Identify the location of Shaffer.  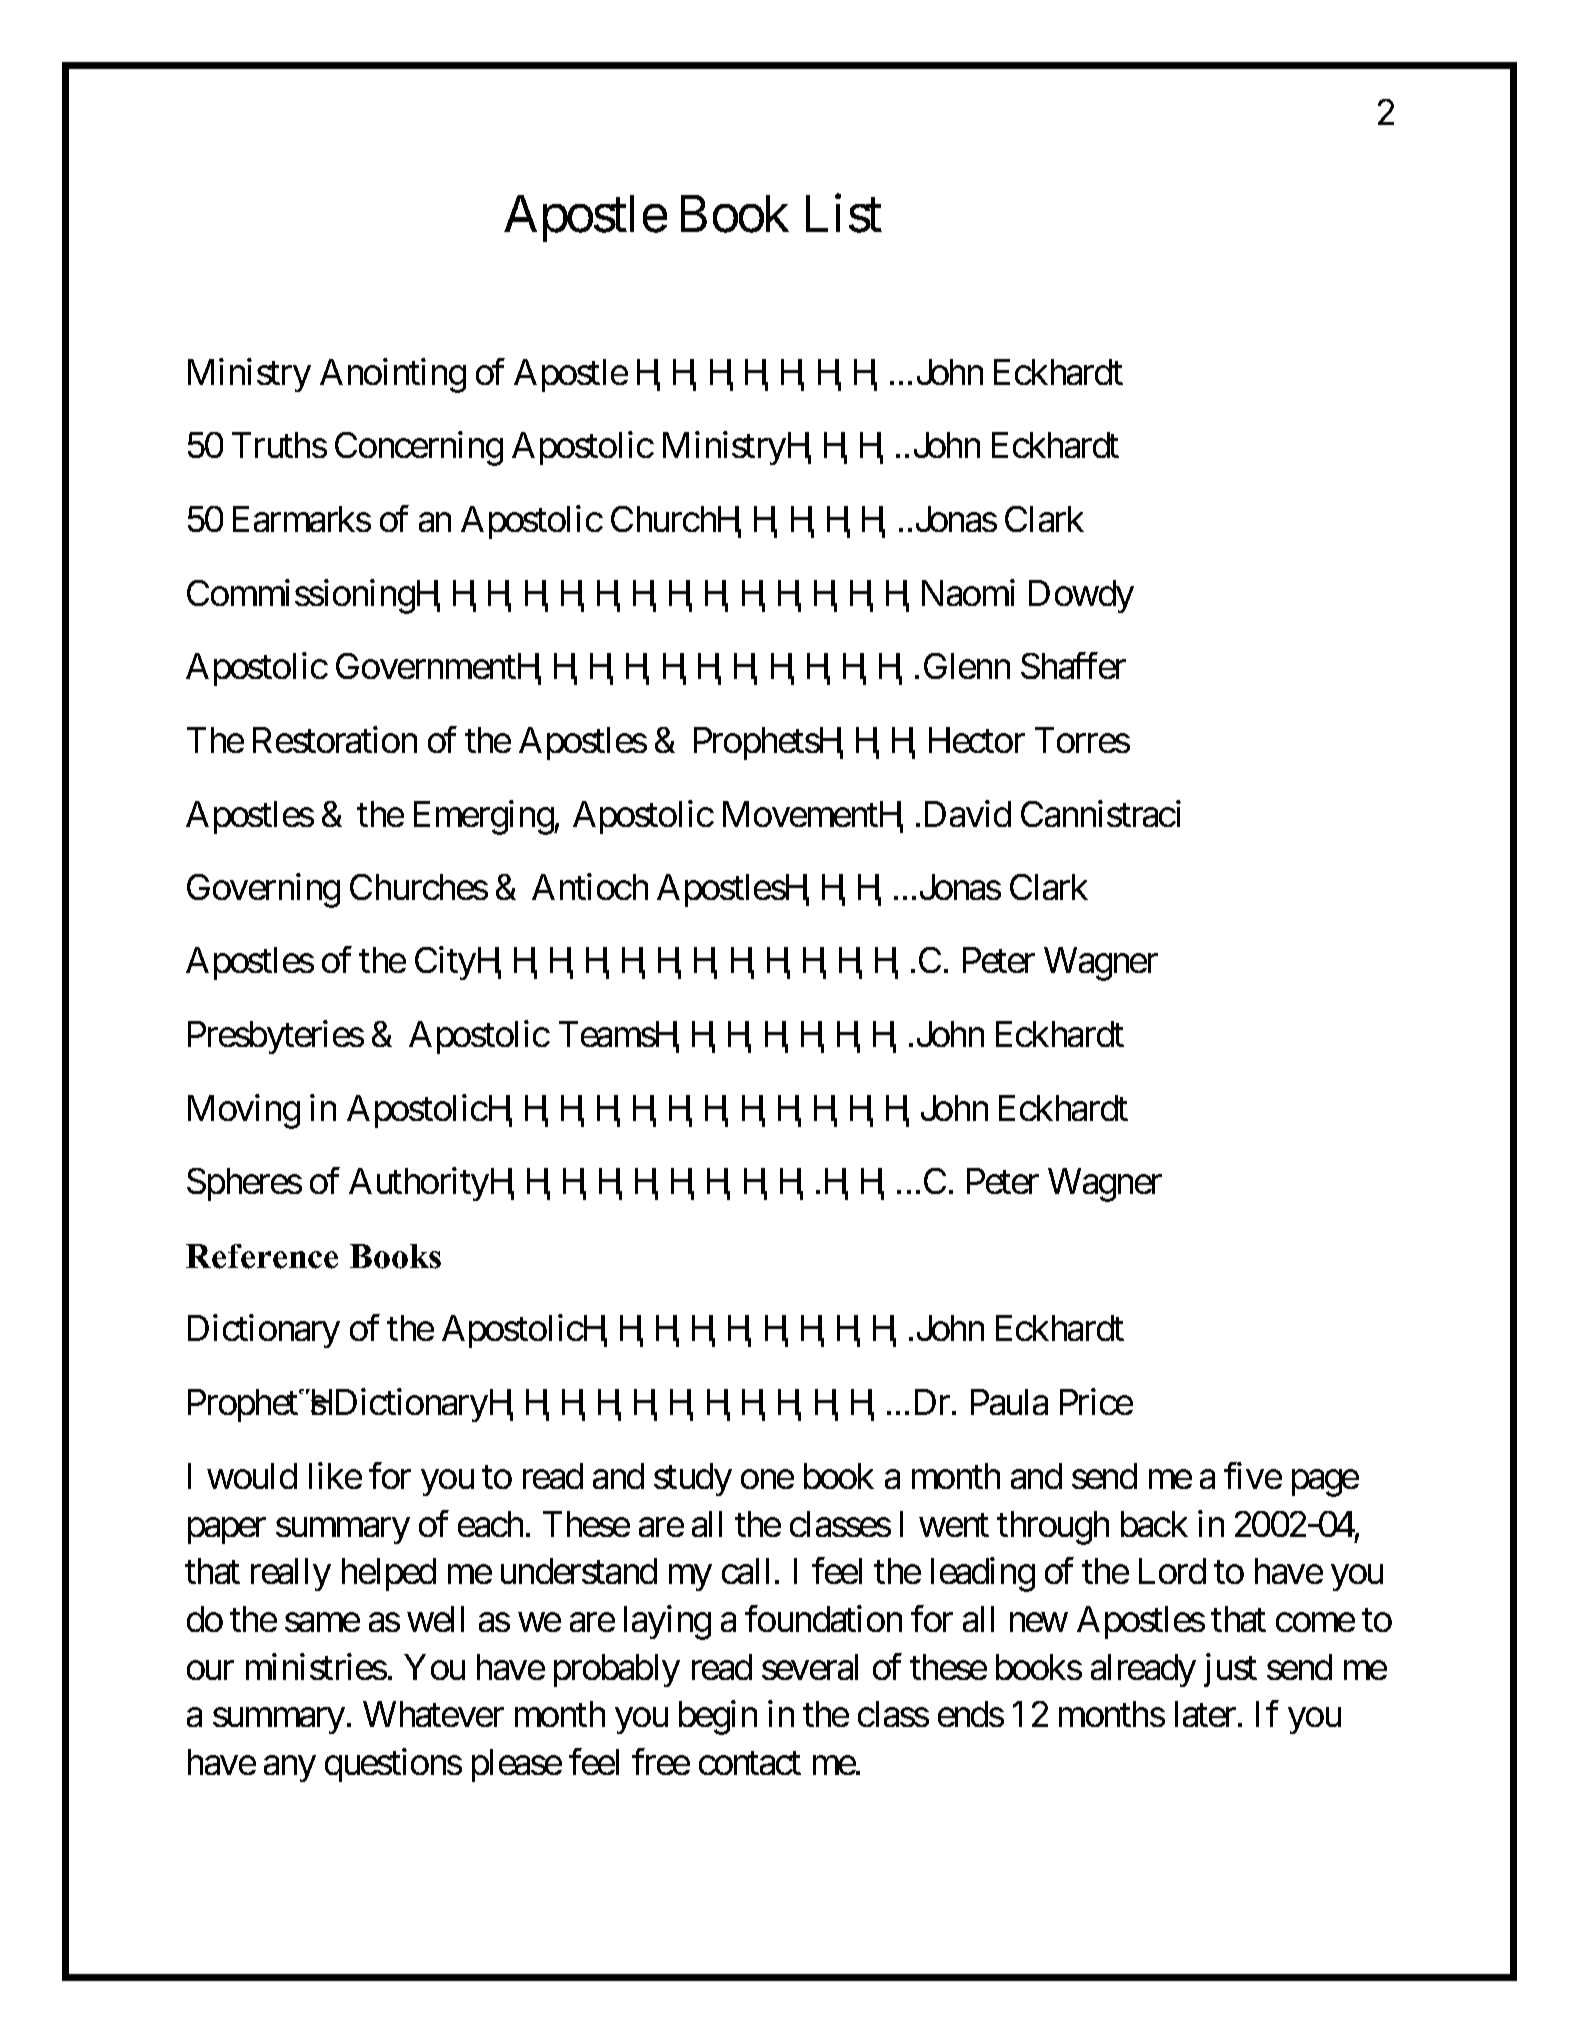
(1073, 666).
